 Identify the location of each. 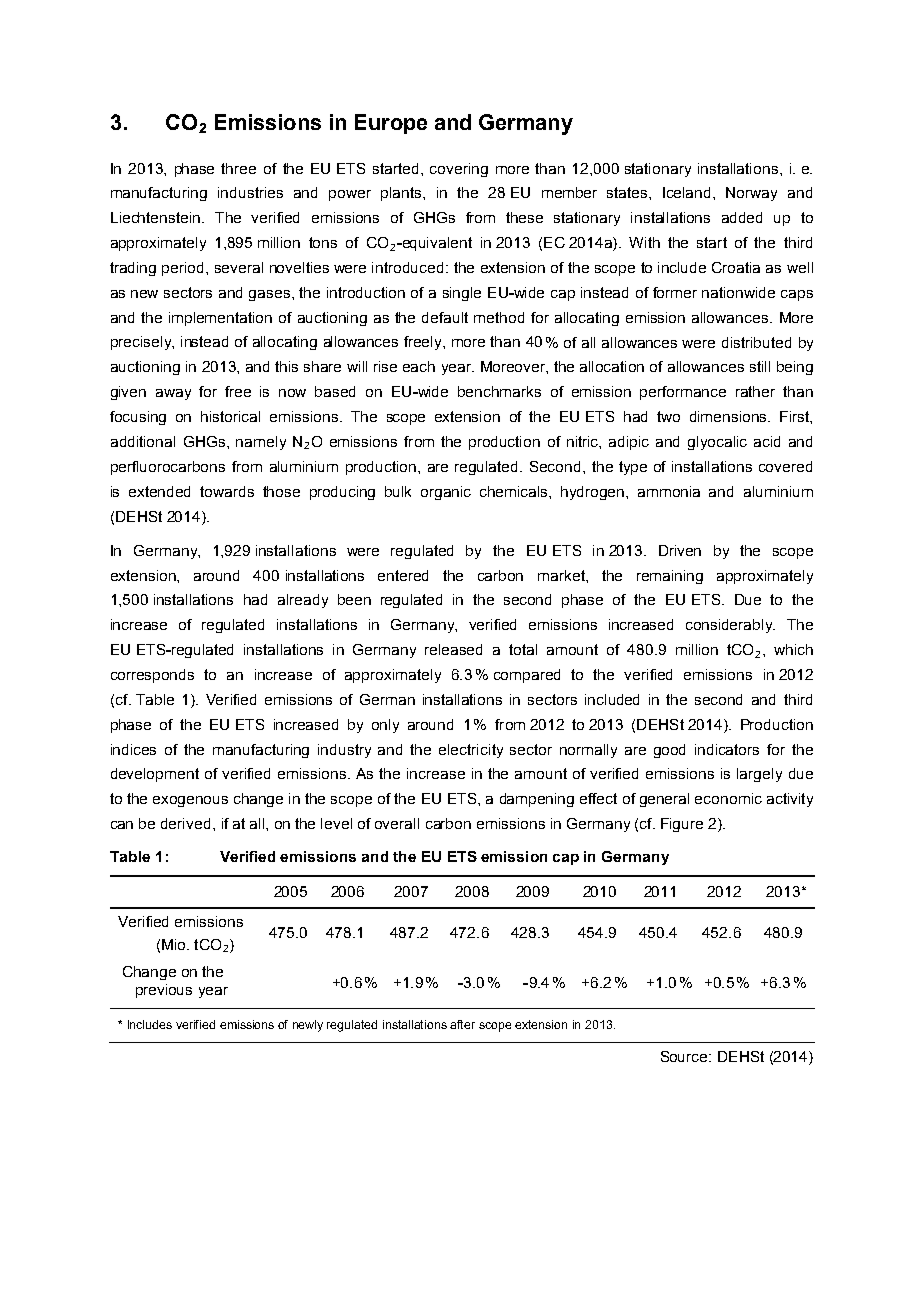
(419, 366).
